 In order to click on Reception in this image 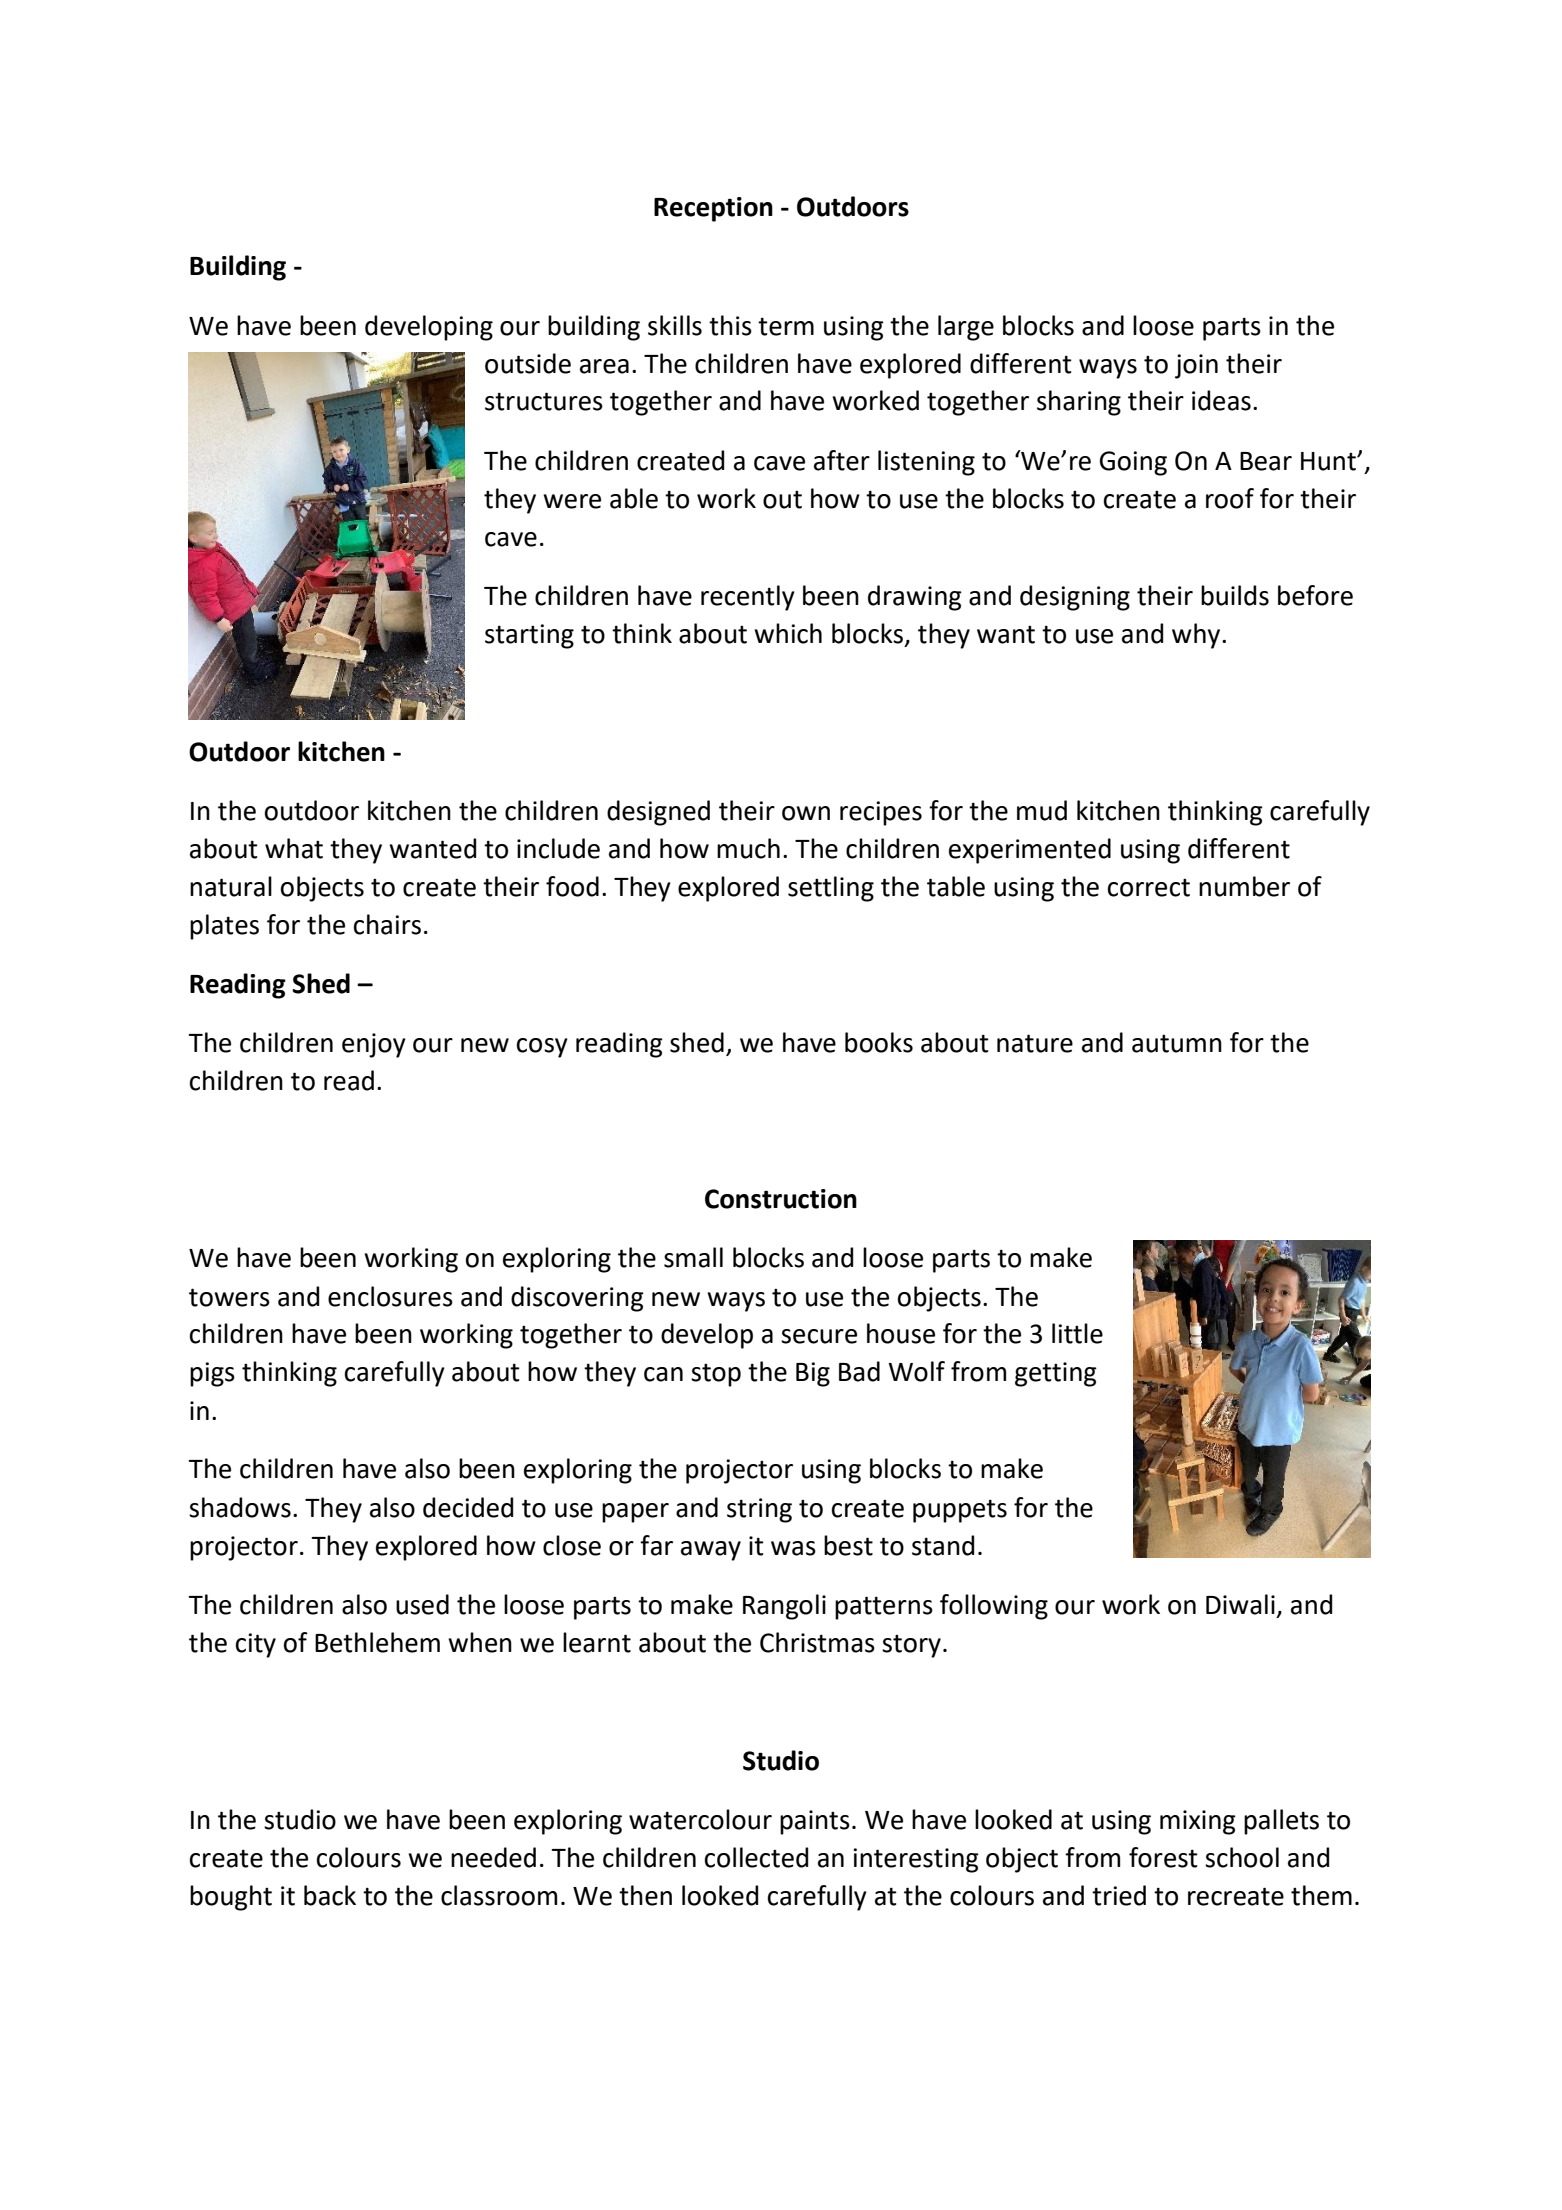, I will do `click(713, 209)`.
